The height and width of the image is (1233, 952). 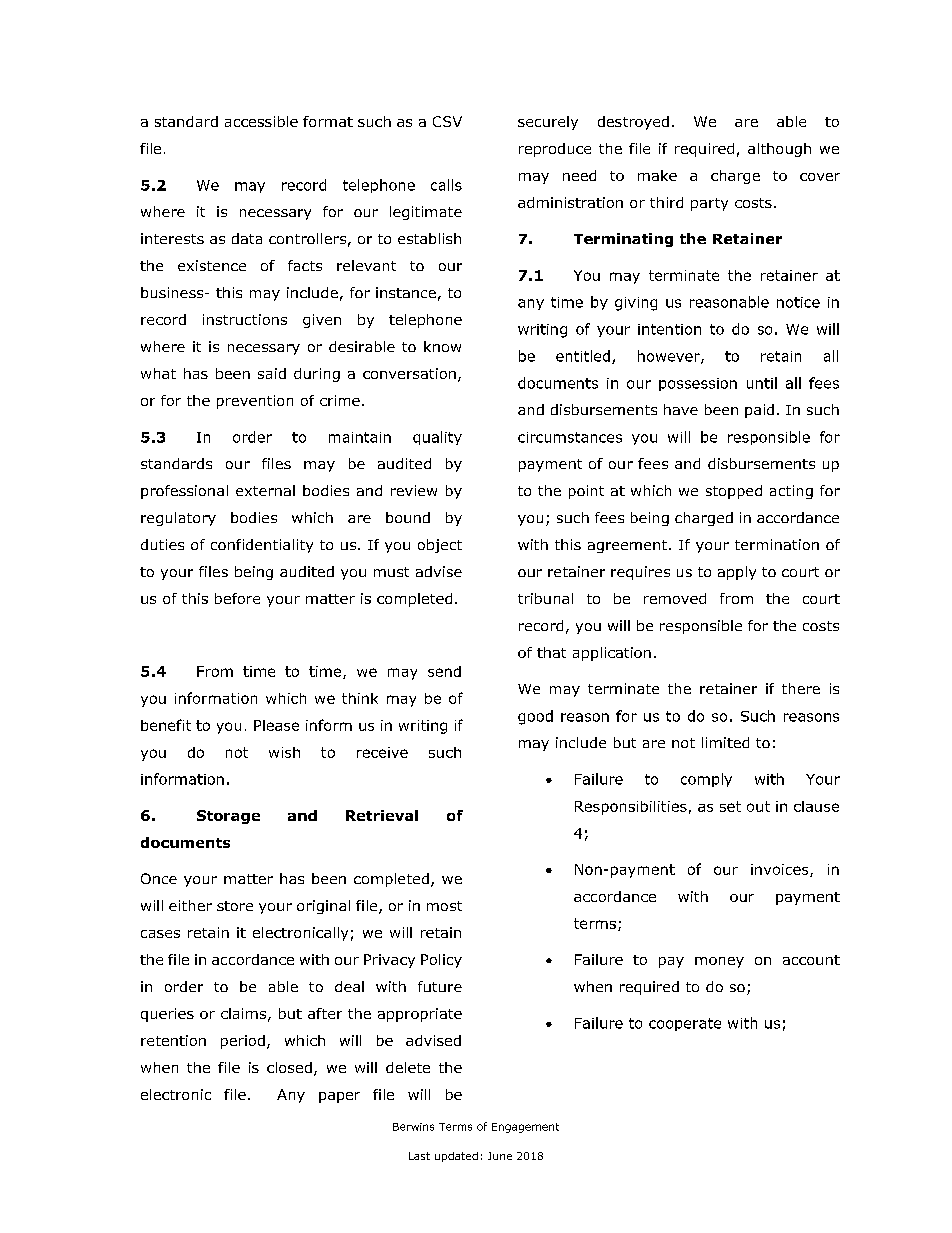 I want to click on Engagement, so click(x=525, y=1128).
